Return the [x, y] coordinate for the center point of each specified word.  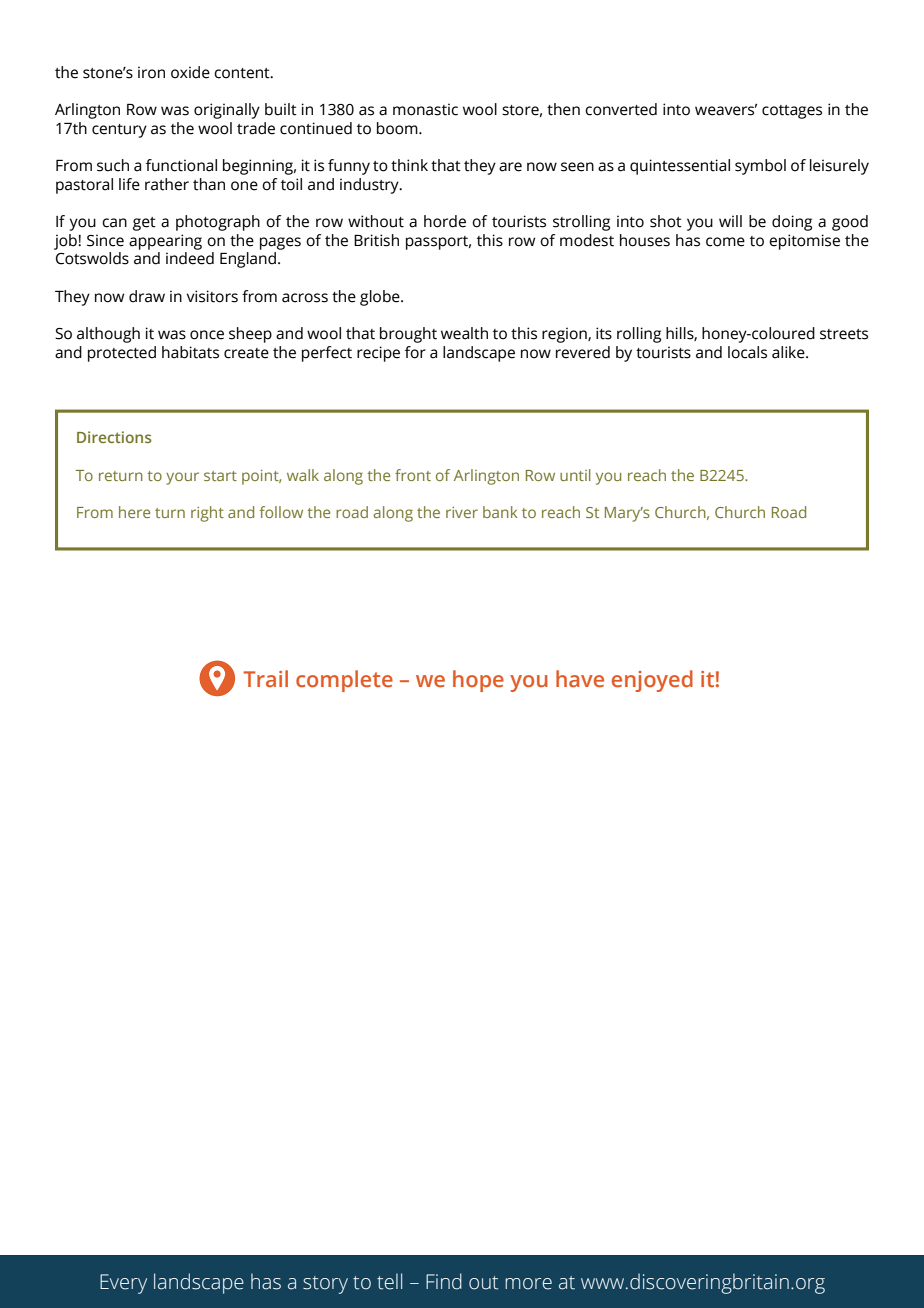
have [580, 678]
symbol [760, 167]
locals [747, 352]
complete [344, 681]
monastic [425, 109]
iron [151, 72]
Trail [265, 678]
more [528, 1284]
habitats [190, 352]
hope [478, 681]
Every [123, 1284]
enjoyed [652, 681]
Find [444, 1281]
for [415, 352]
